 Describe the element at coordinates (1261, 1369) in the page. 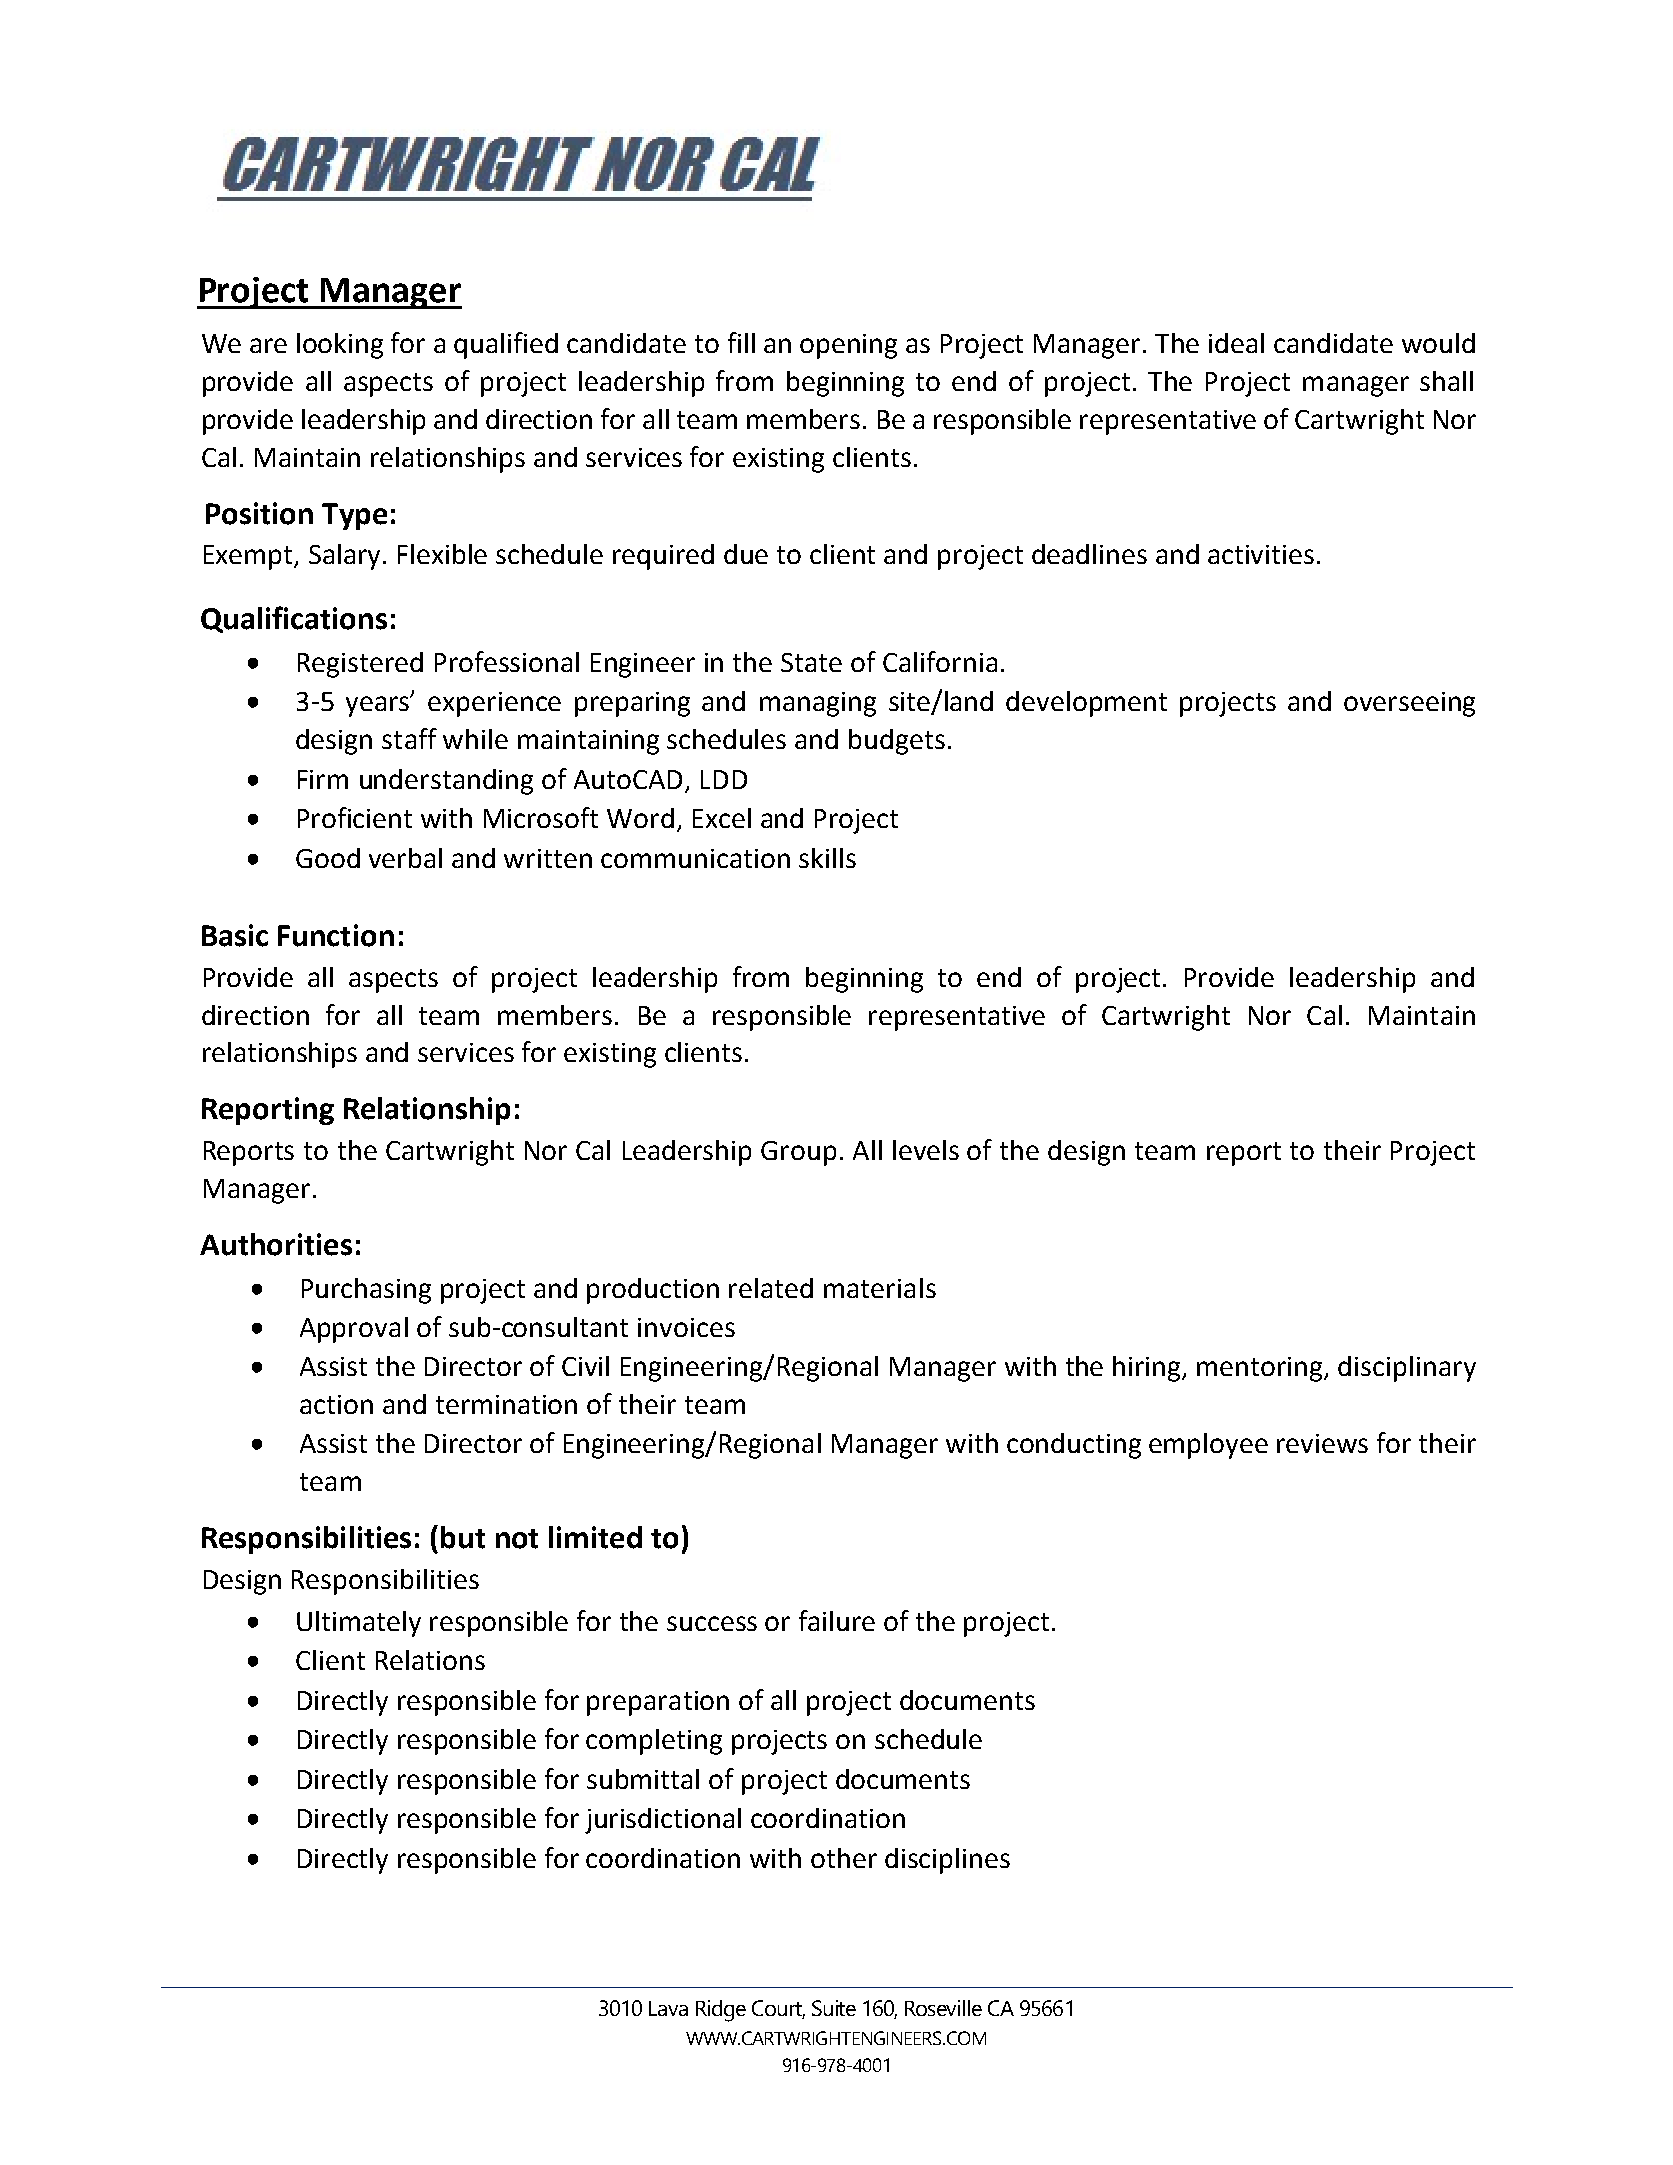

I see `mentoring` at that location.
